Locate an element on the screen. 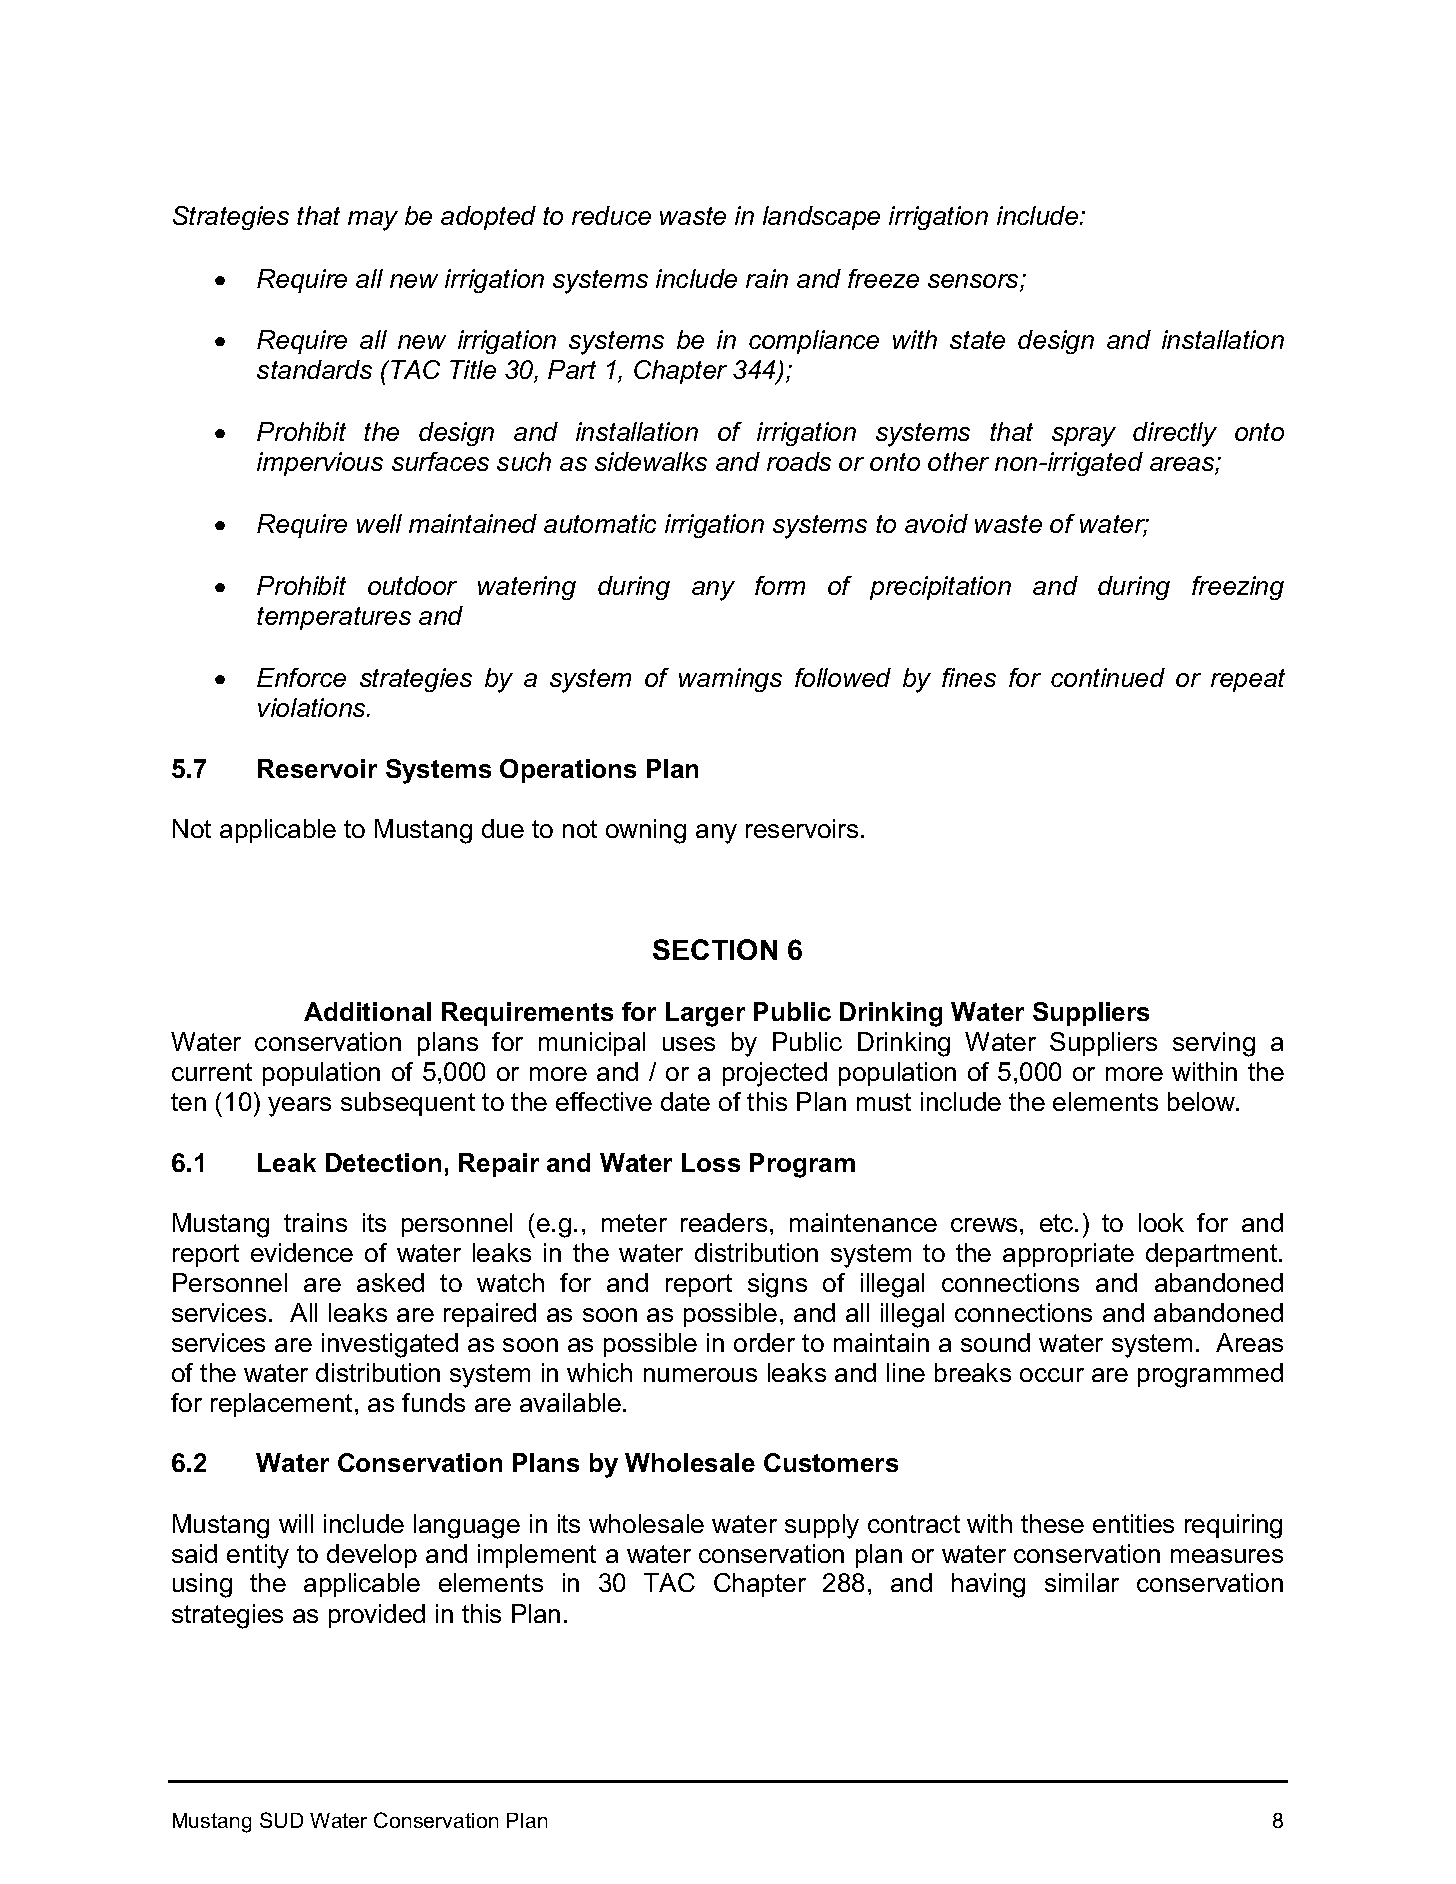 This screenshot has height=1884, width=1456. owning is located at coordinates (646, 831).
